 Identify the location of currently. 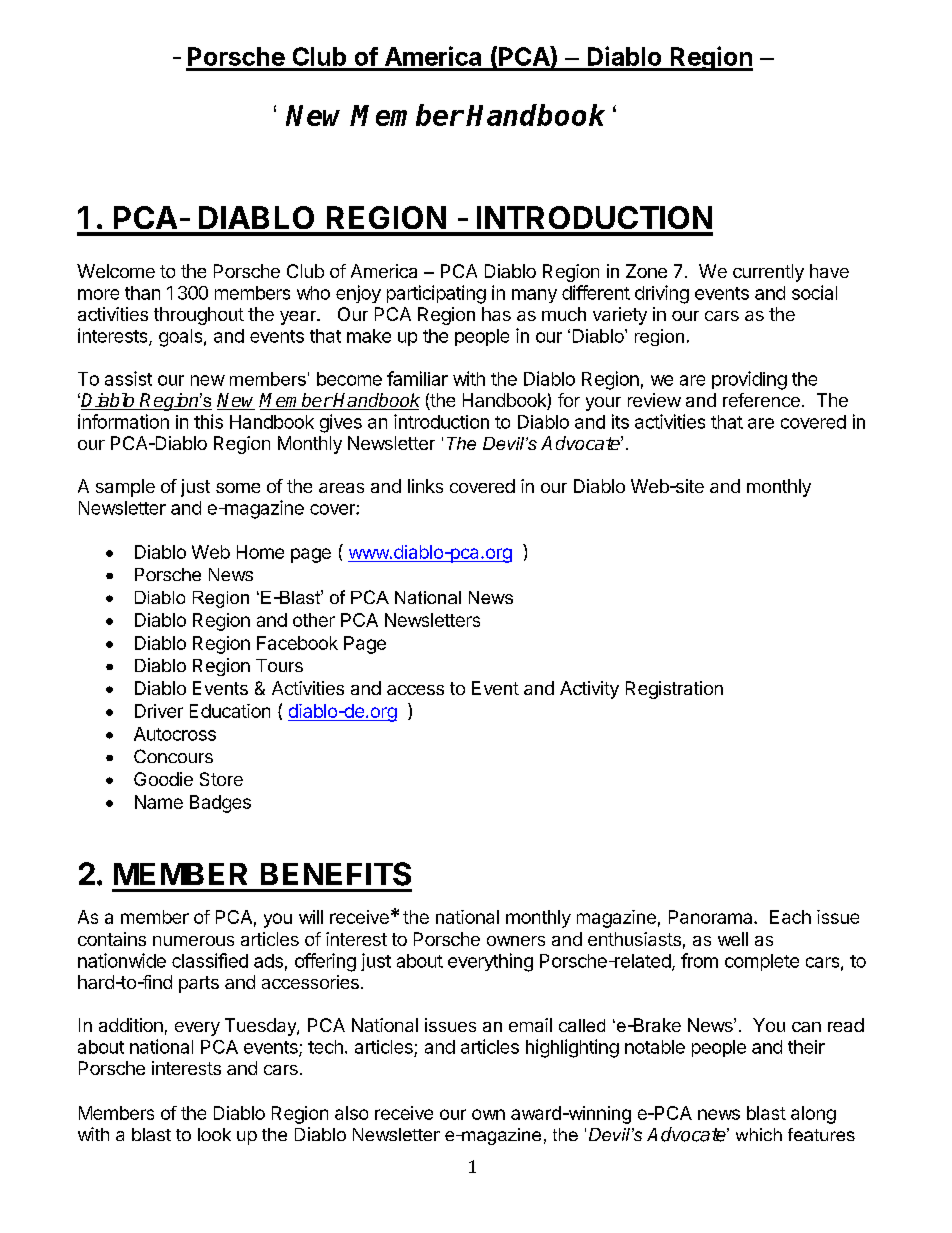
(768, 273).
